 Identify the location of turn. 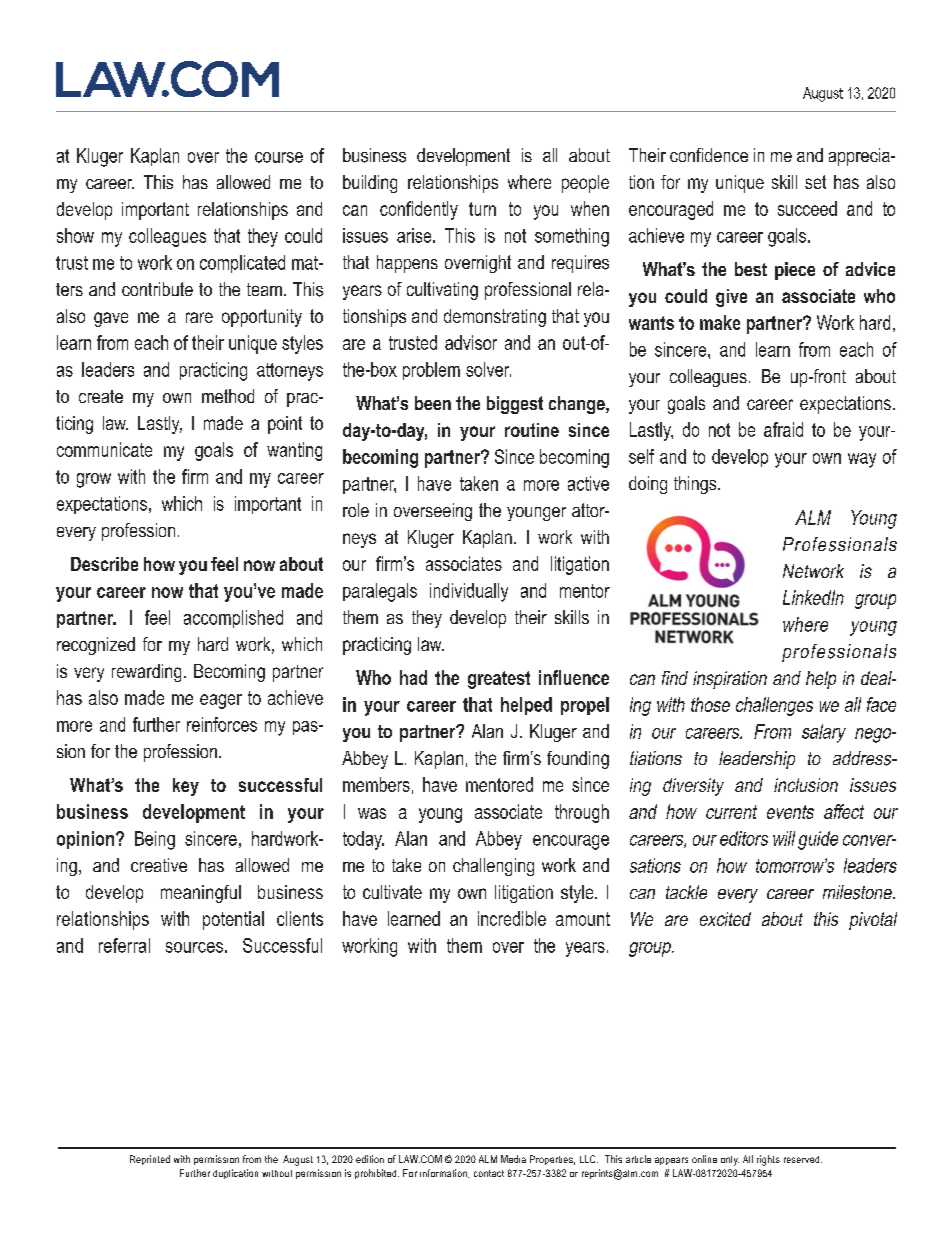
(482, 209).
